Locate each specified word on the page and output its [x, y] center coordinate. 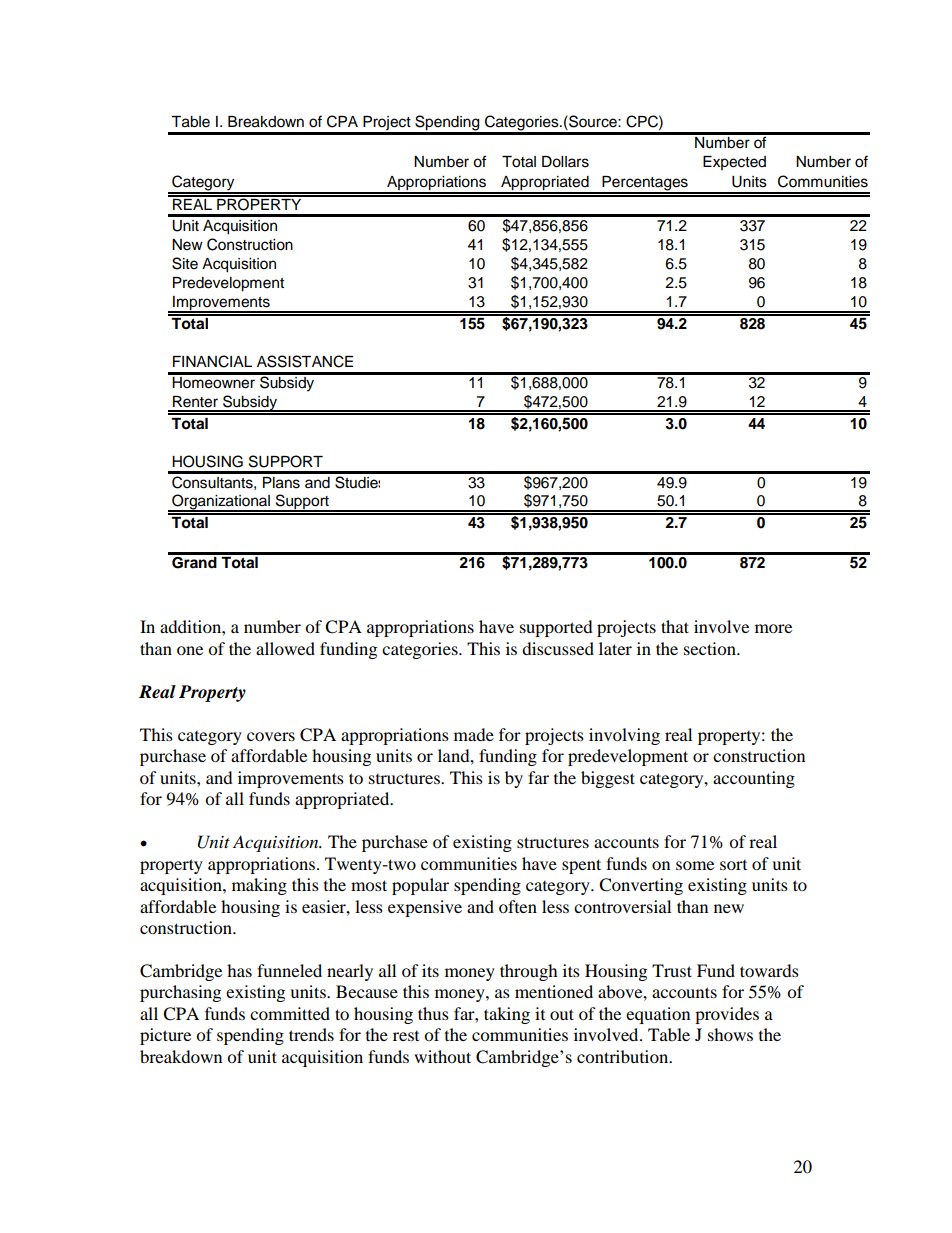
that [675, 626]
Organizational [221, 503]
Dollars [565, 162]
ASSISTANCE [305, 361]
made [474, 734]
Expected [734, 163]
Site [185, 263]
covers [271, 736]
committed [290, 1013]
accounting [754, 779]
